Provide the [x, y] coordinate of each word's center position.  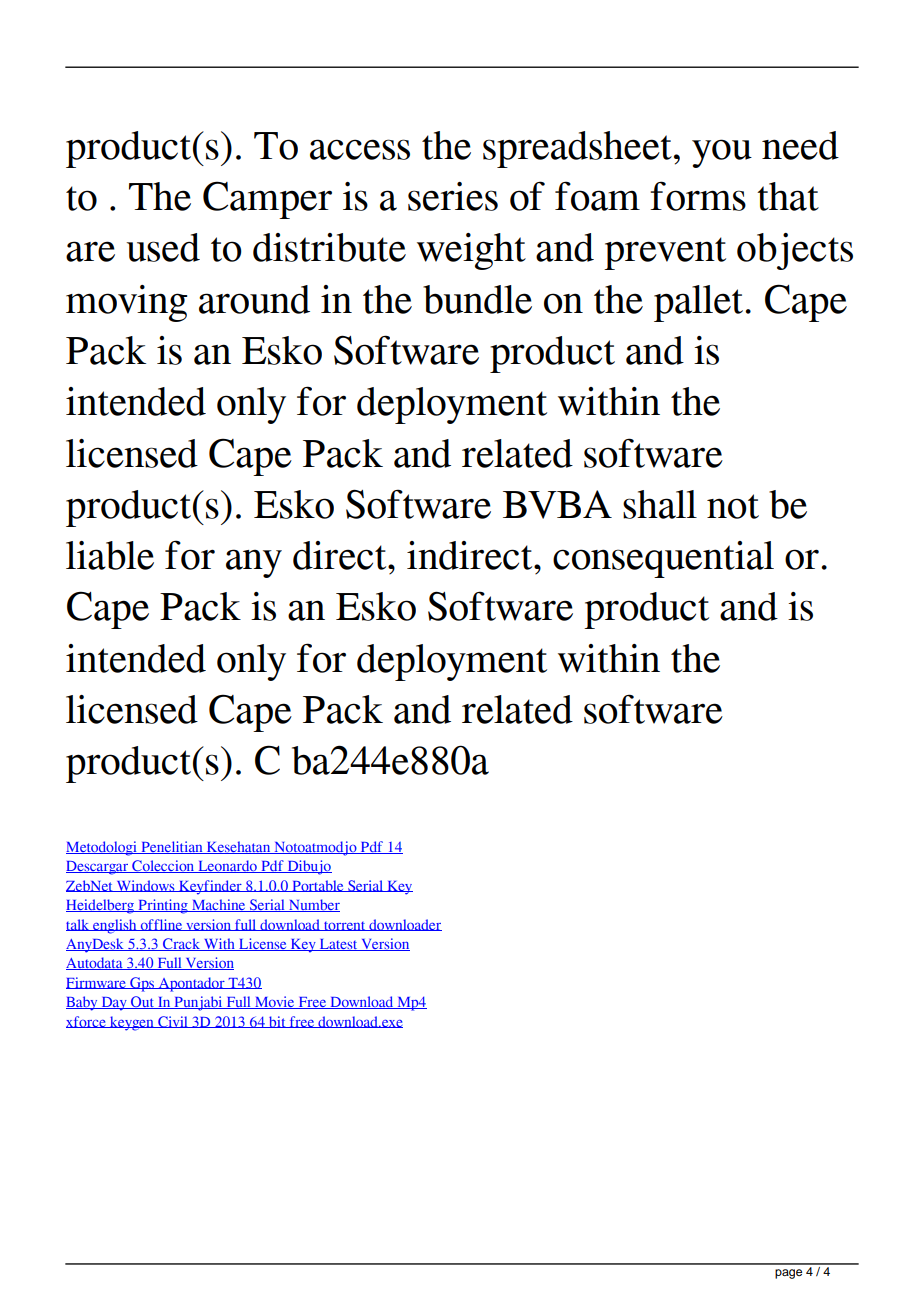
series [453, 196]
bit [277, 1022]
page [788, 1274]
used [163, 247]
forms [698, 196]
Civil [173, 1022]
